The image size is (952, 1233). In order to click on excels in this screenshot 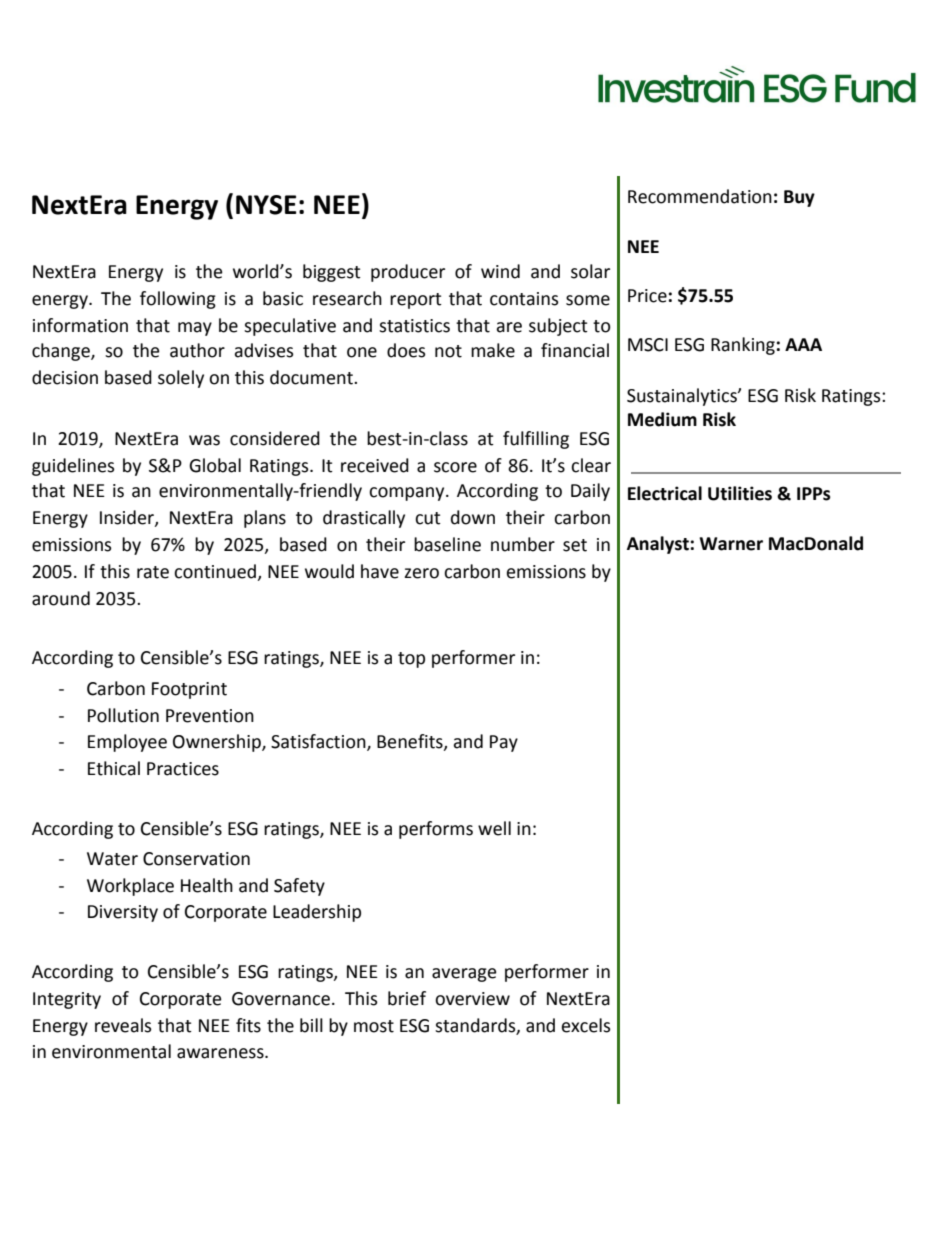, I will do `click(586, 1025)`.
